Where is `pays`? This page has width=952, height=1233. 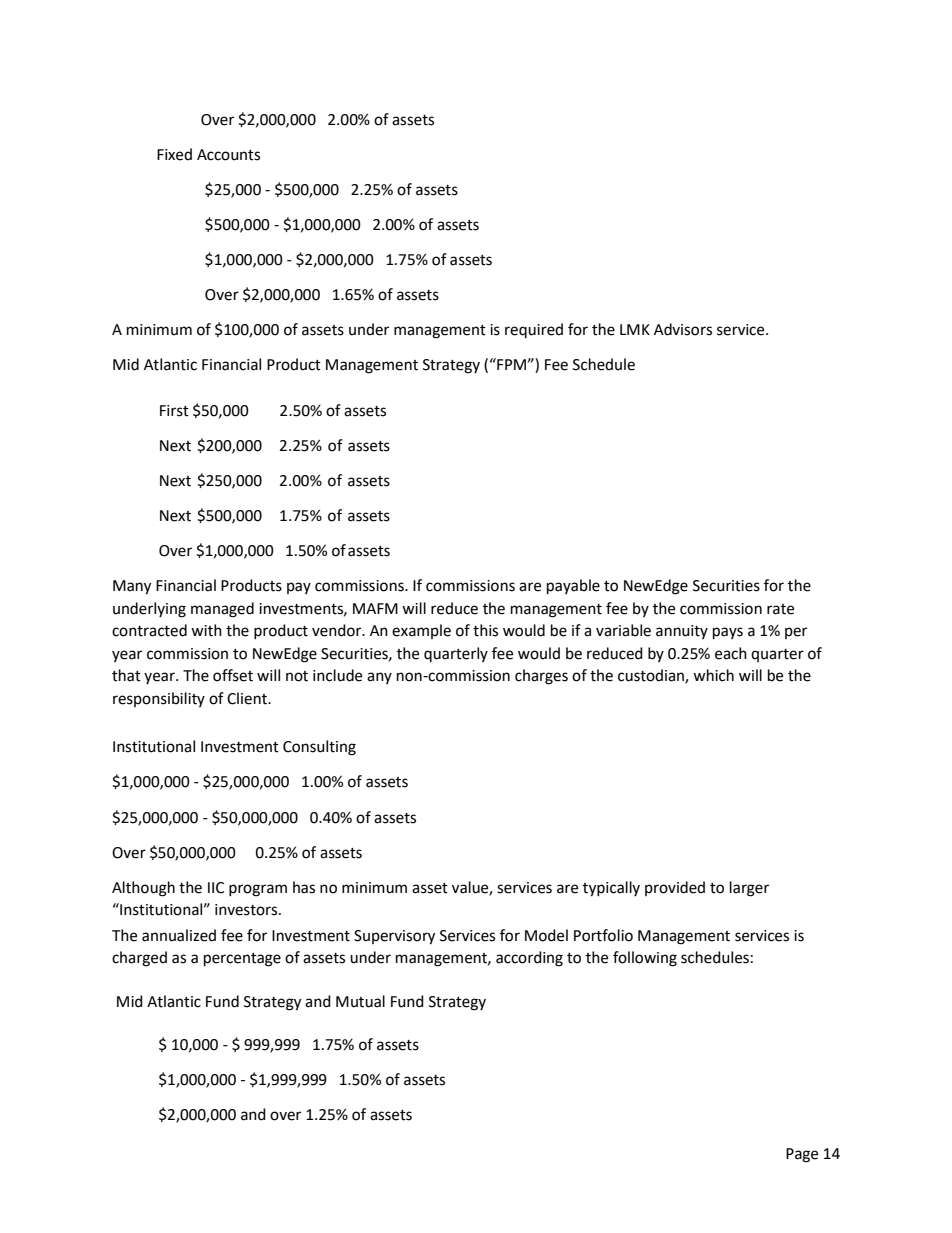 pays is located at coordinates (728, 633).
